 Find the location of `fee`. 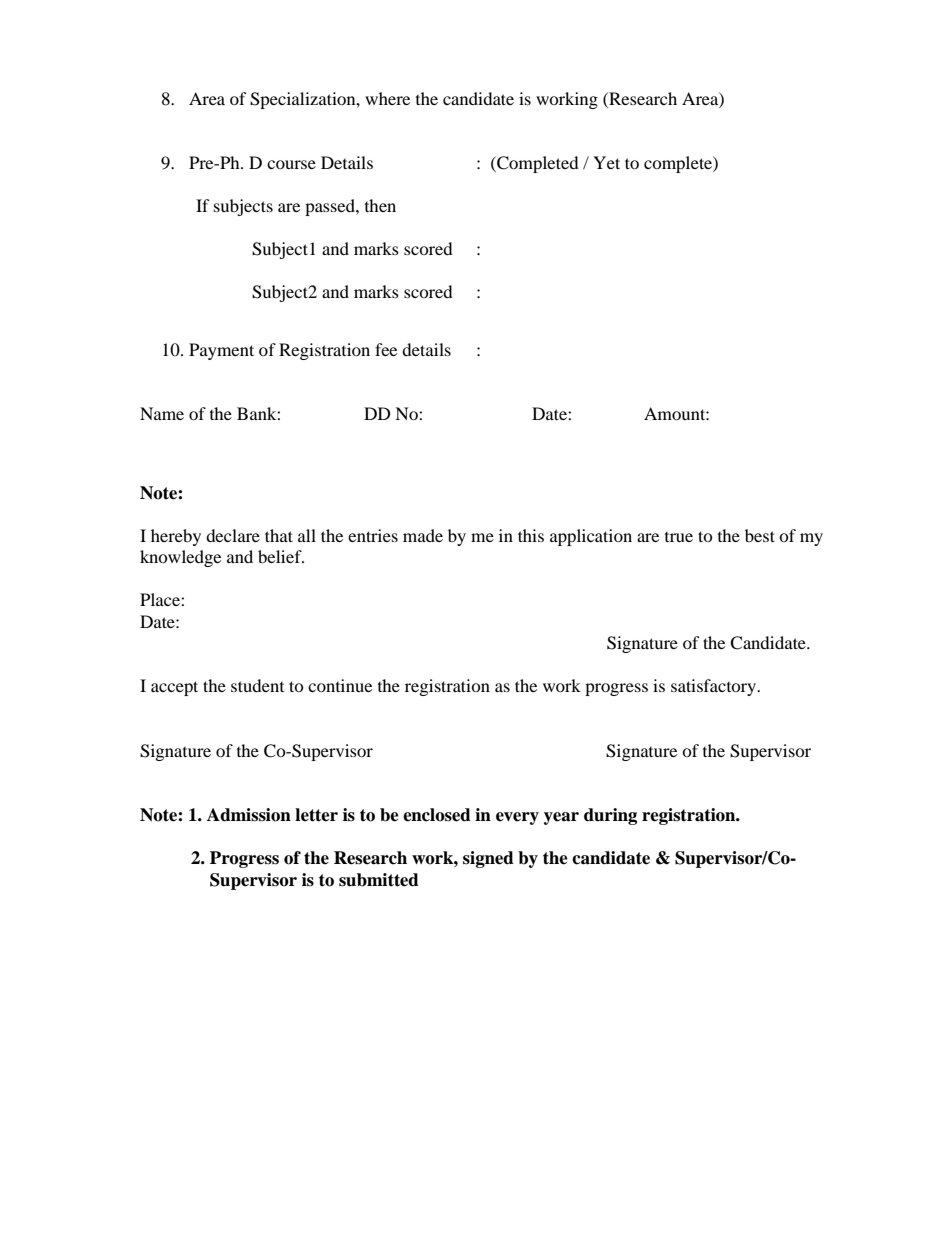

fee is located at coordinates (386, 349).
